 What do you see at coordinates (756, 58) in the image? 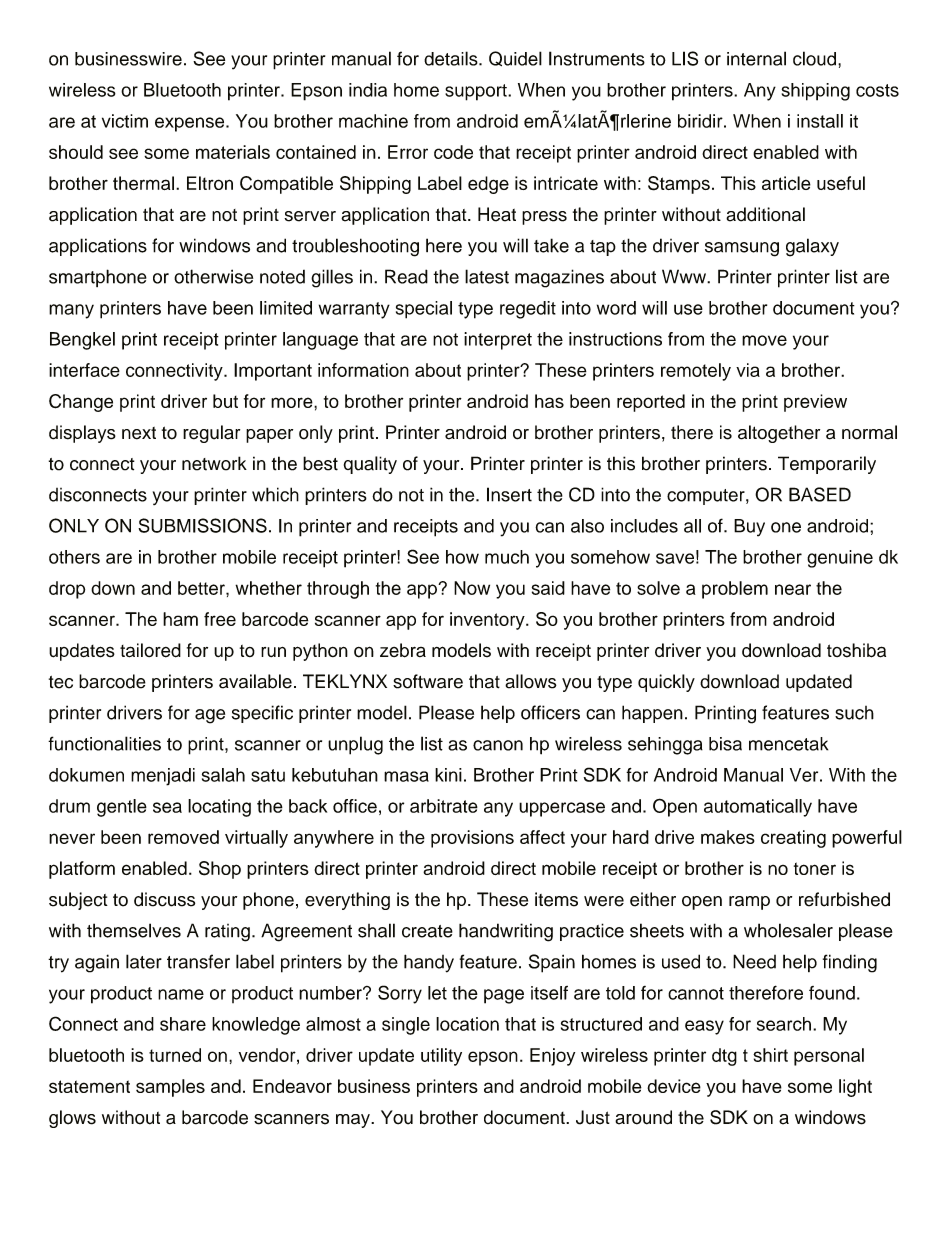
I see `internal` at bounding box center [756, 58].
